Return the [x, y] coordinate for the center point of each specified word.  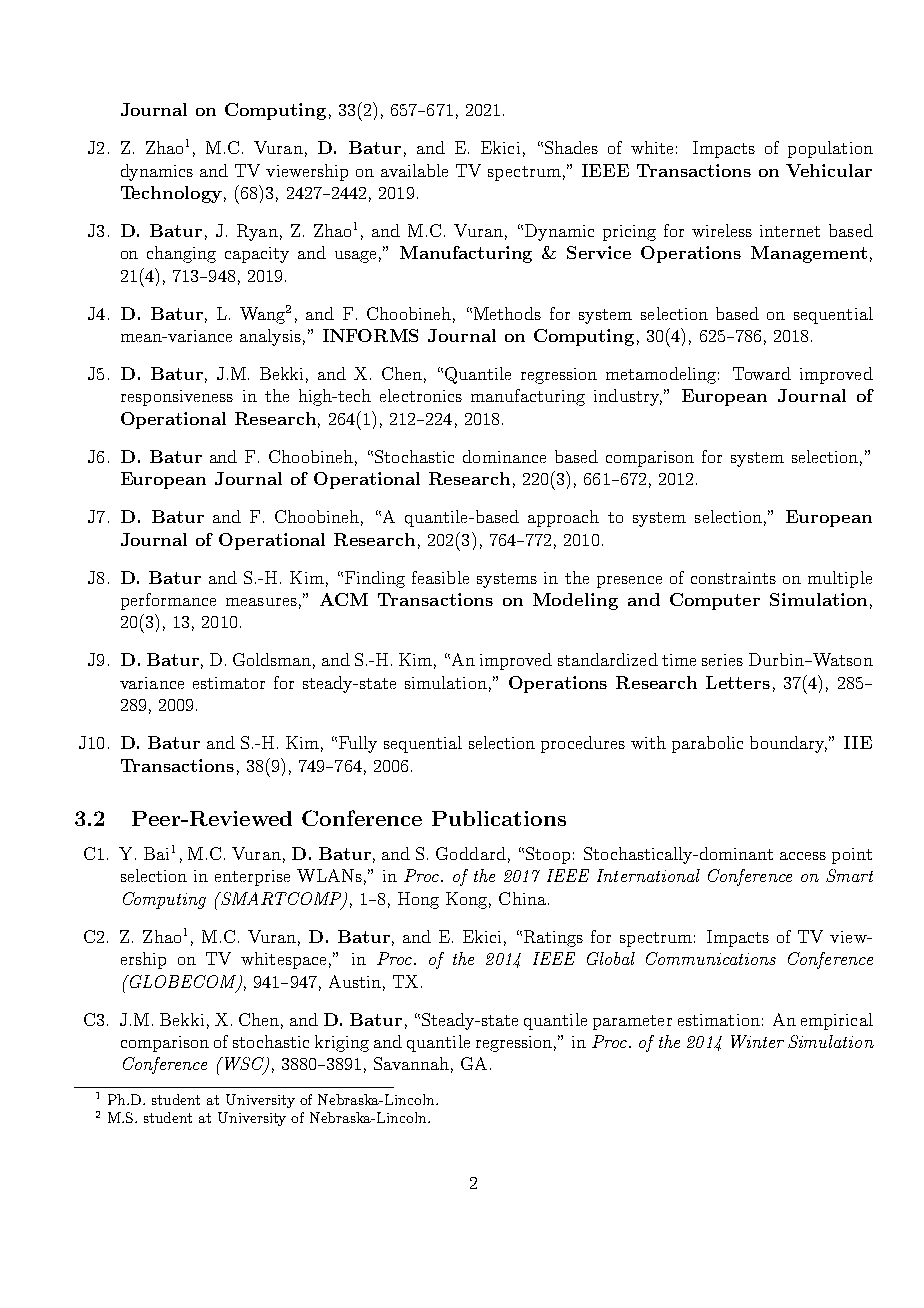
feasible [440, 577]
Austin [355, 981]
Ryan [257, 232]
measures [261, 602]
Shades [571, 147]
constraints [733, 578]
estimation [719, 1020]
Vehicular [829, 170]
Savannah [411, 1063]
